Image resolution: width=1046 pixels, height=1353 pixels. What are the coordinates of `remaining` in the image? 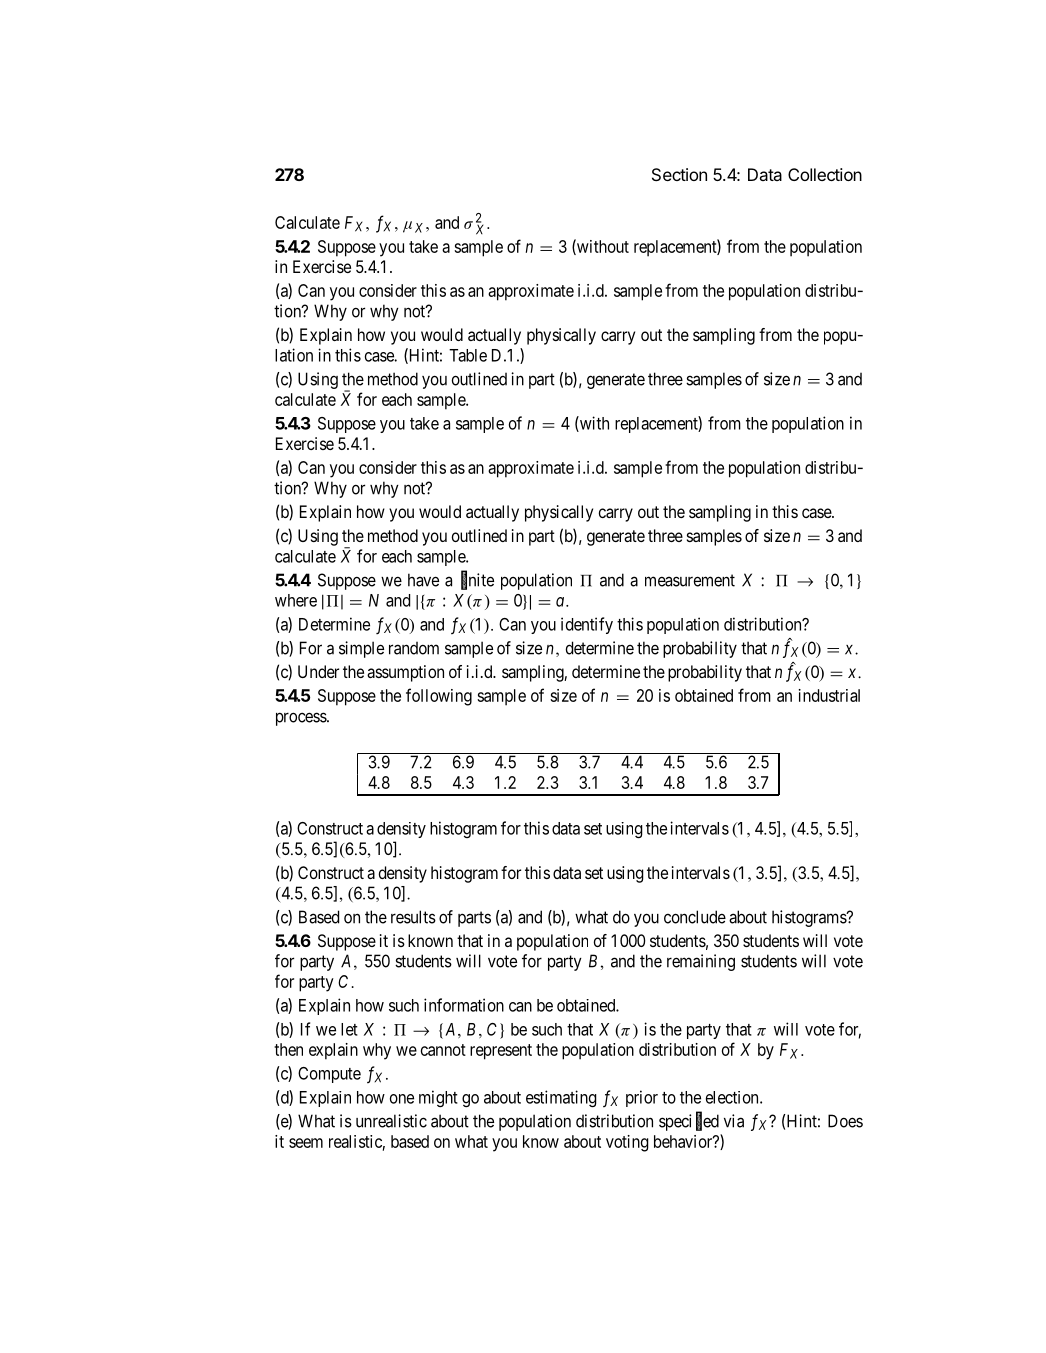 It's located at (701, 962).
